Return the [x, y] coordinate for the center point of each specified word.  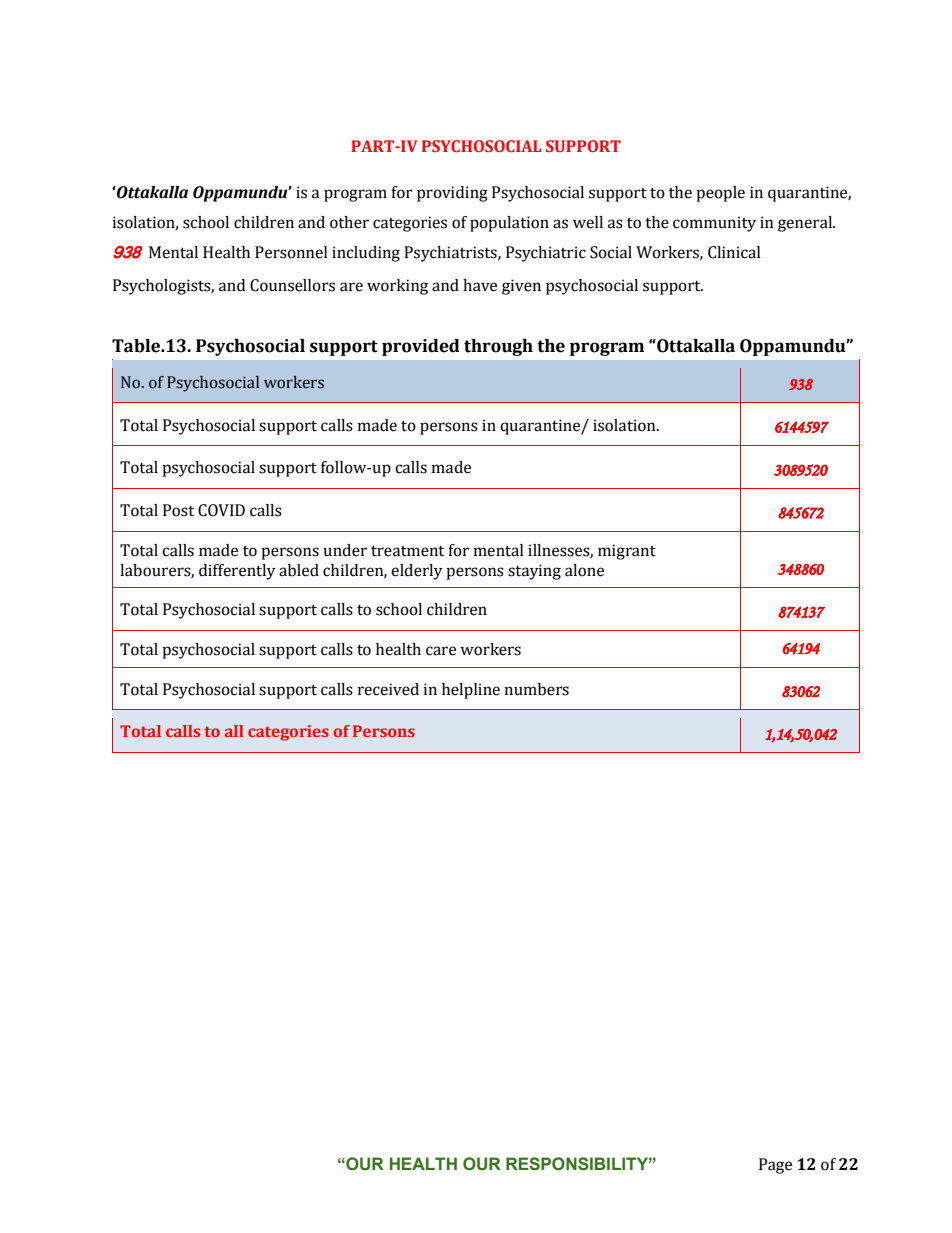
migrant [627, 552]
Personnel [291, 252]
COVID [221, 510]
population [509, 224]
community [714, 224]
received [388, 689]
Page [775, 1166]
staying [534, 572]
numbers [537, 689]
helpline [471, 691]
